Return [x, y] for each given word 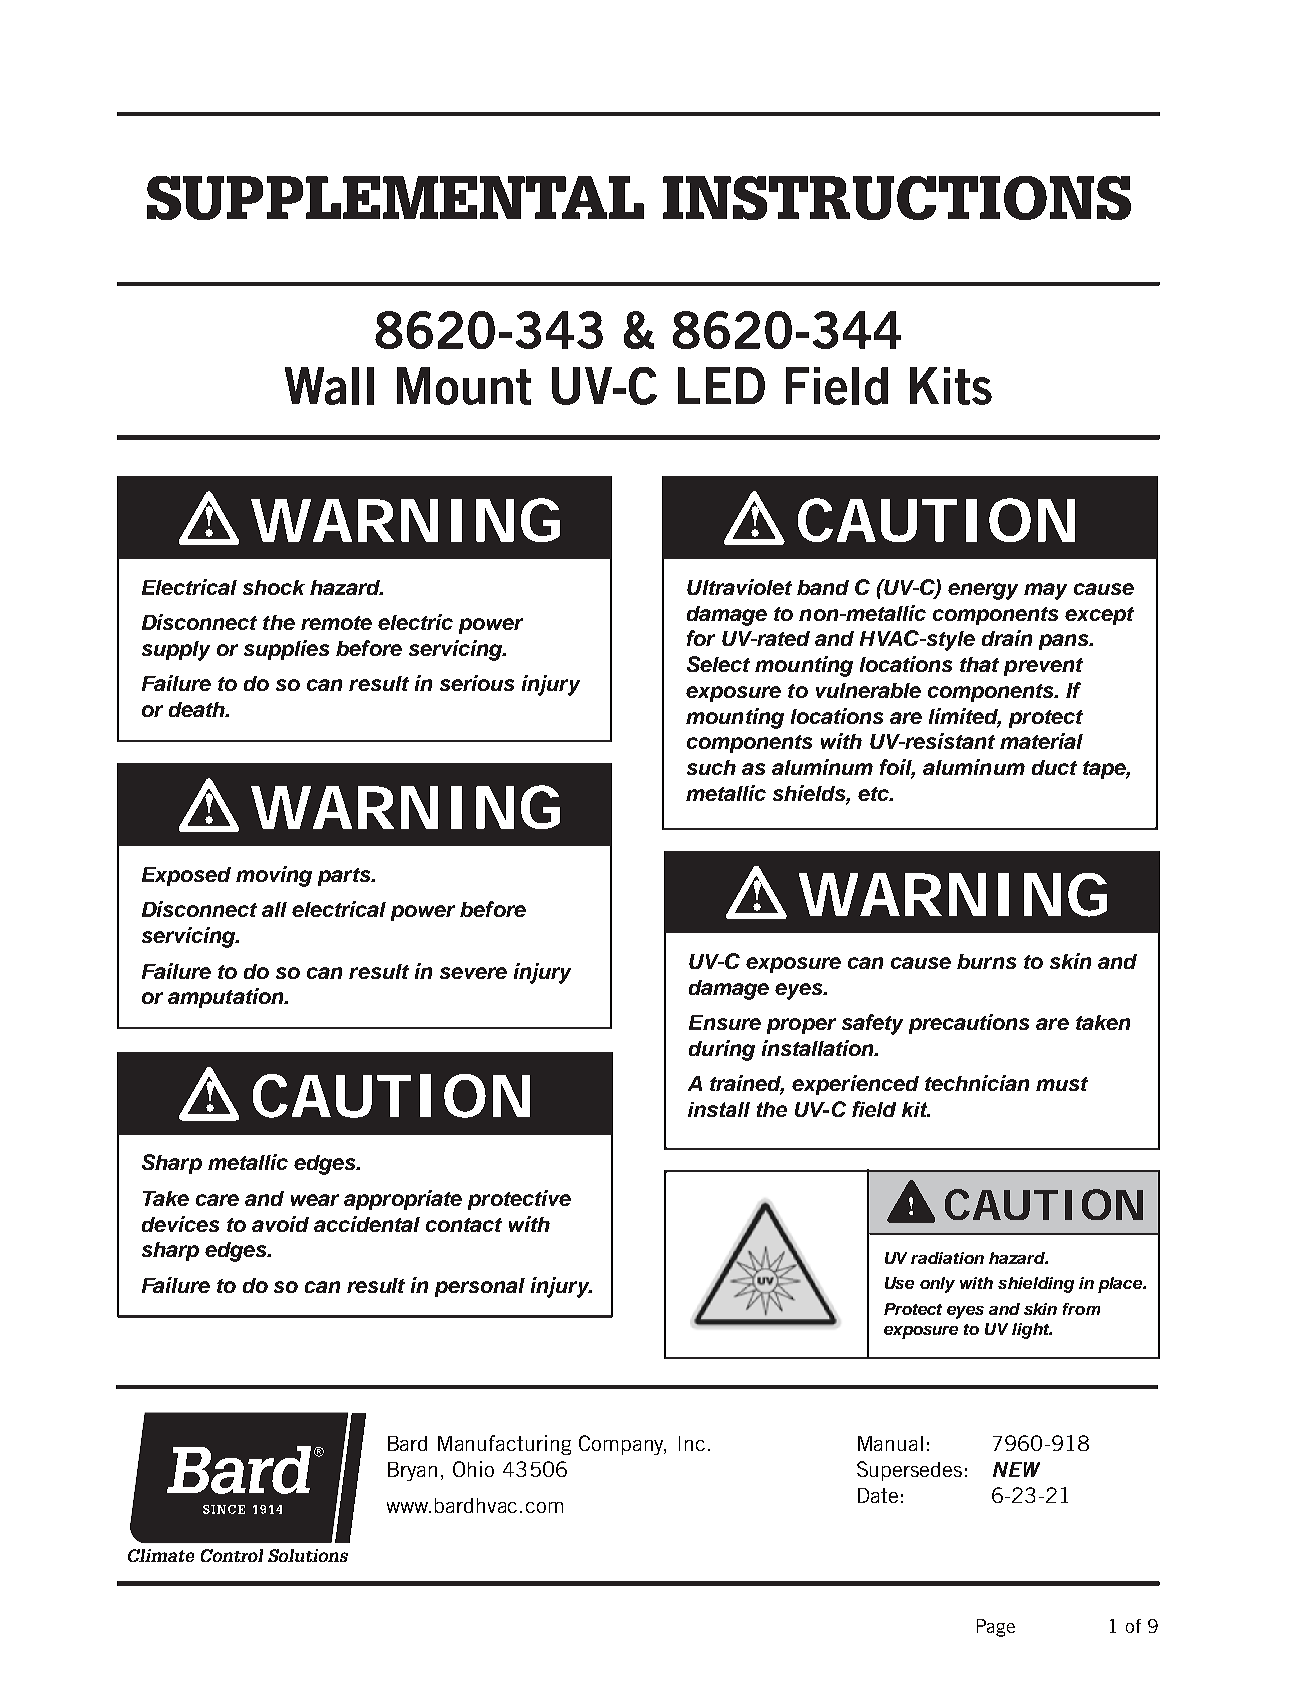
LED [721, 385]
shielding [1036, 1285]
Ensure [725, 1022]
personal [480, 1287]
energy [983, 591]
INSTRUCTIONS [897, 198]
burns [986, 961]
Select [718, 664]
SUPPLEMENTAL [395, 198]
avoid [280, 1224]
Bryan [412, 1471]
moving [274, 876]
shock [274, 587]
